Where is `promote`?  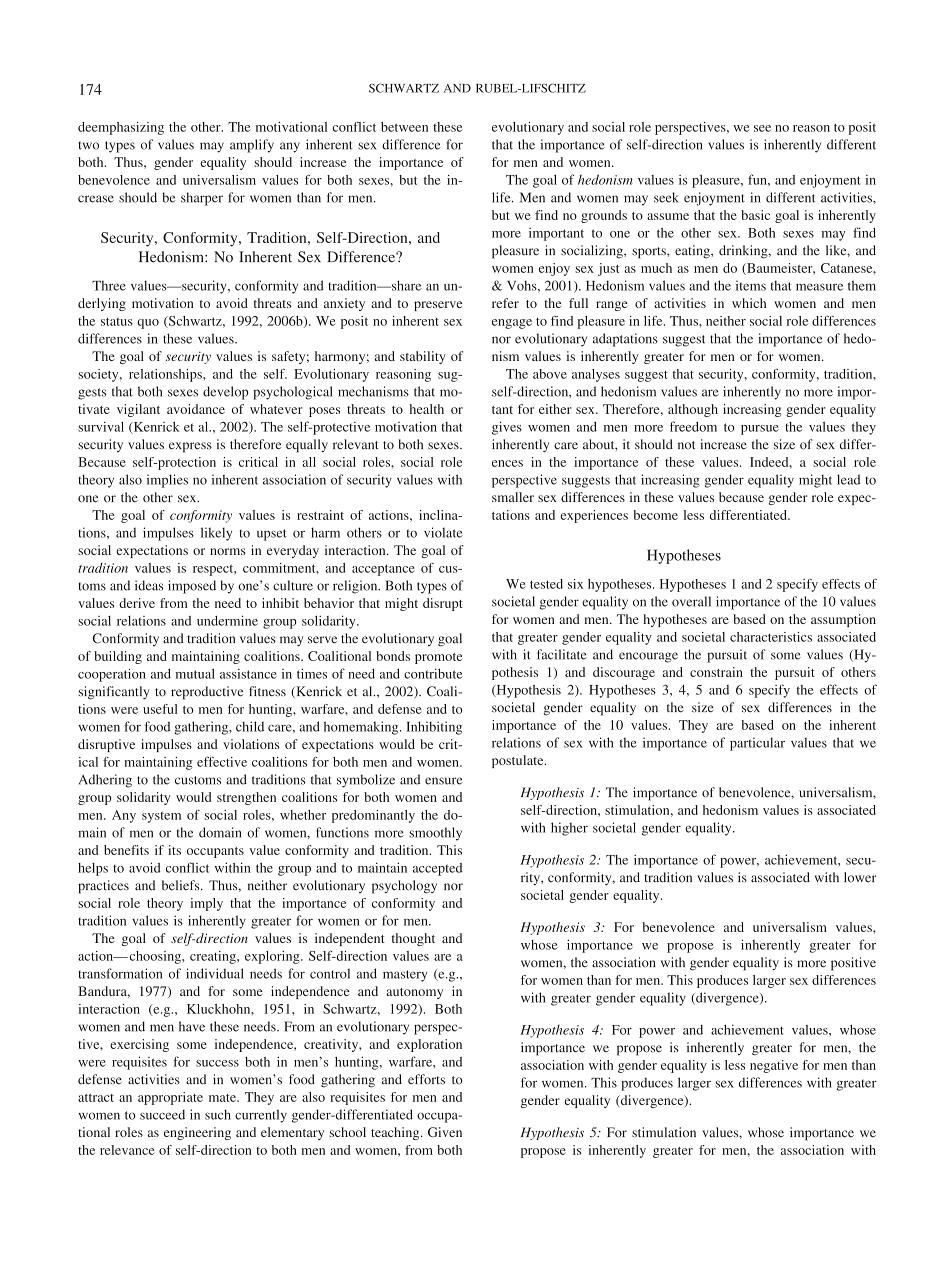
promote is located at coordinates (438, 658).
